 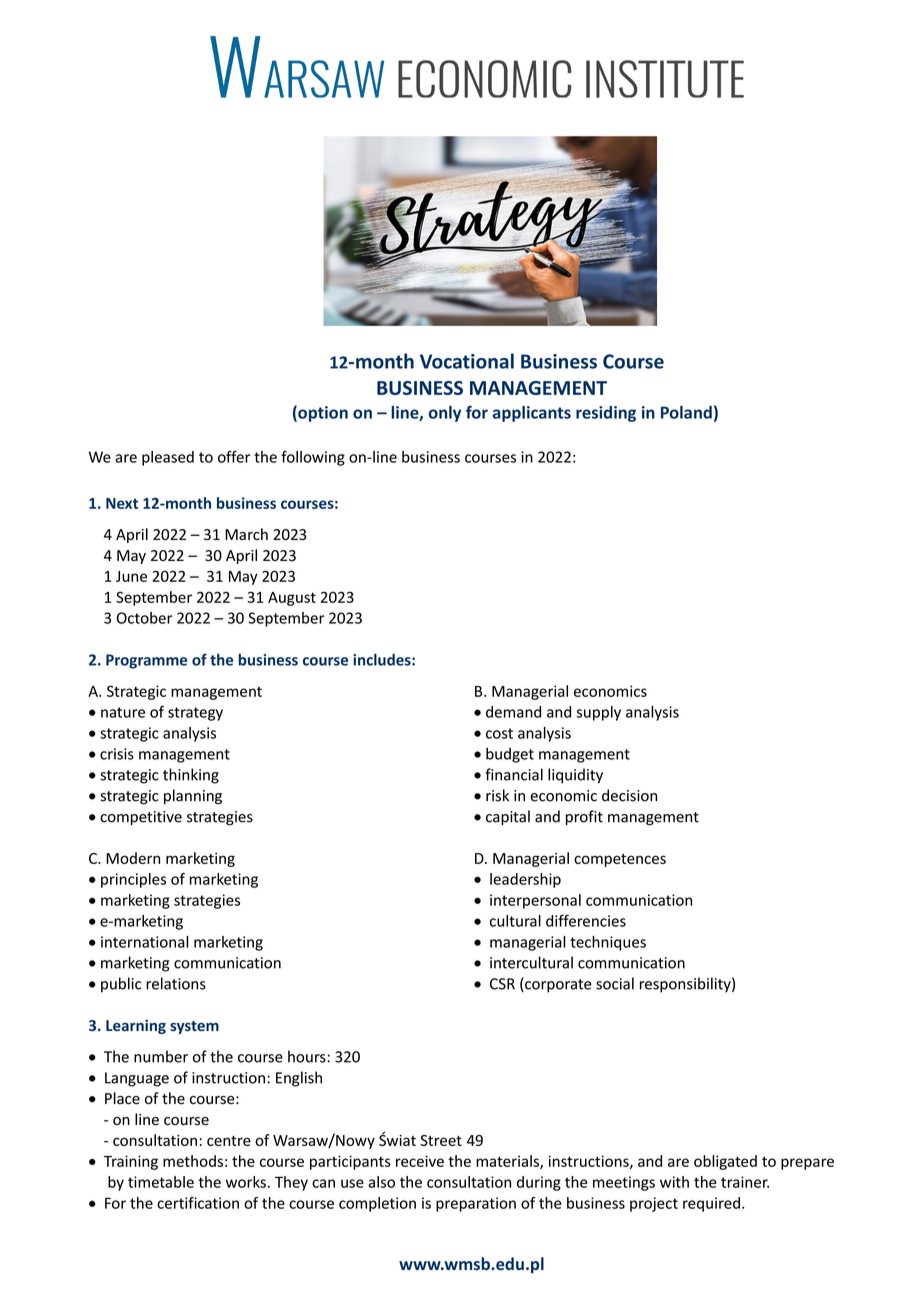 What do you see at coordinates (176, 983) in the page?
I see `relations` at bounding box center [176, 983].
